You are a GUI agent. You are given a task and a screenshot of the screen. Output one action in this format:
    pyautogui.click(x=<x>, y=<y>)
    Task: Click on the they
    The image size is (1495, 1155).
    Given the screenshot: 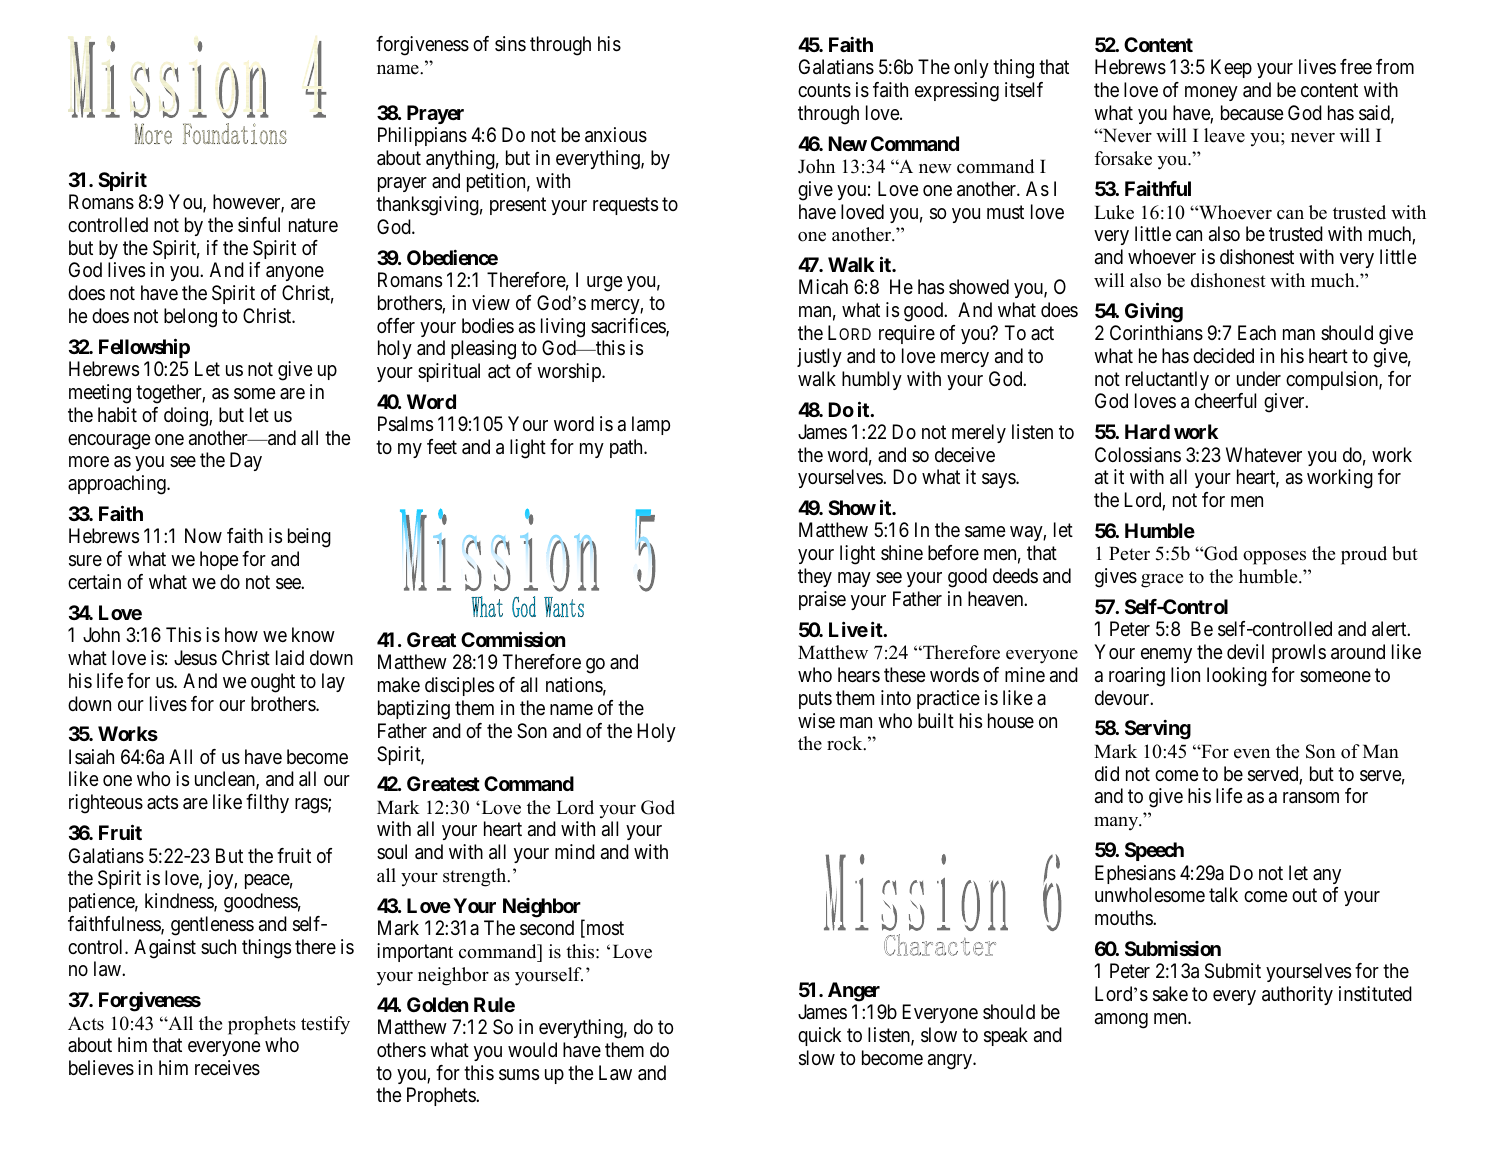 What is the action you would take?
    pyautogui.click(x=815, y=577)
